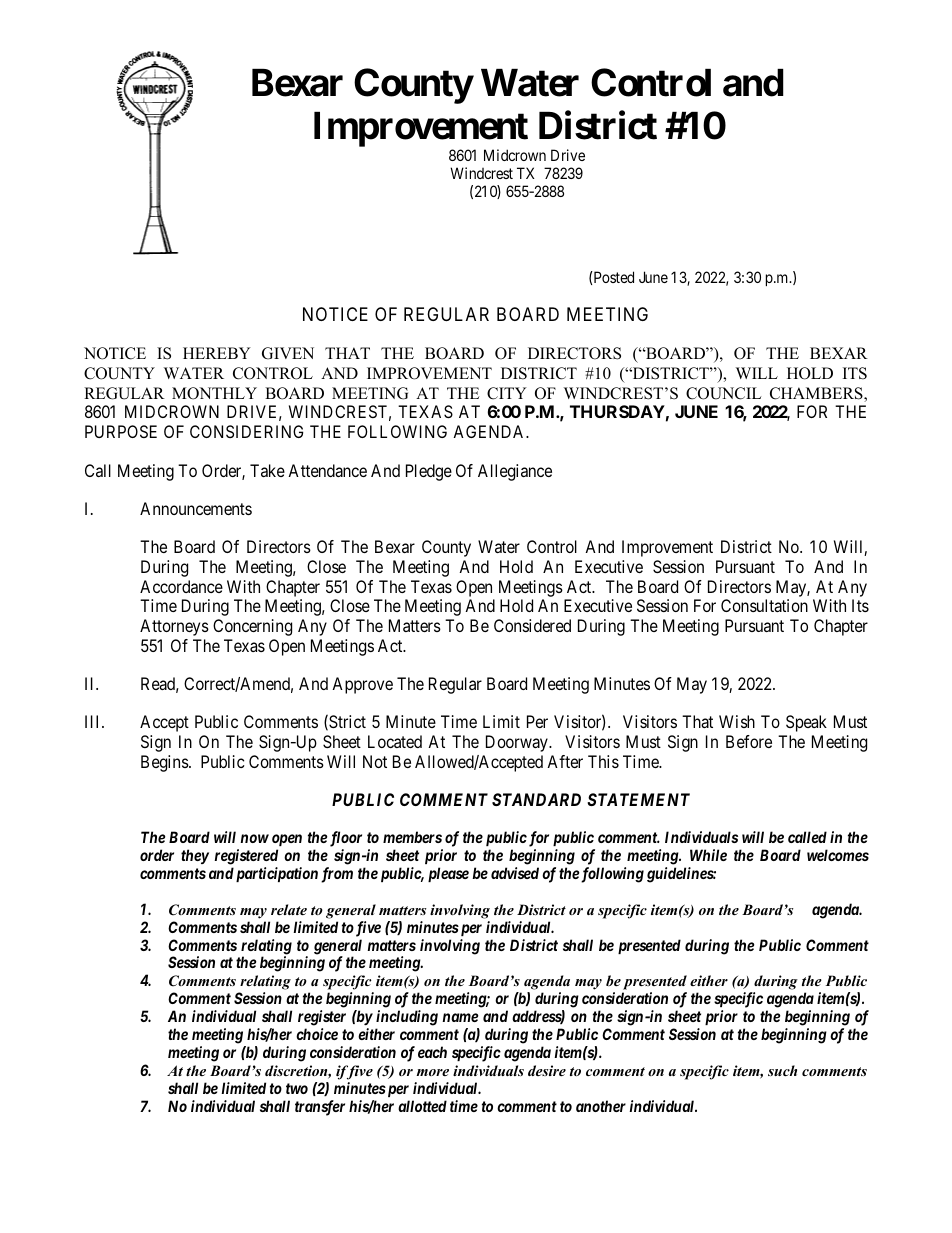  What do you see at coordinates (782, 1070) in the screenshot?
I see `such` at bounding box center [782, 1070].
